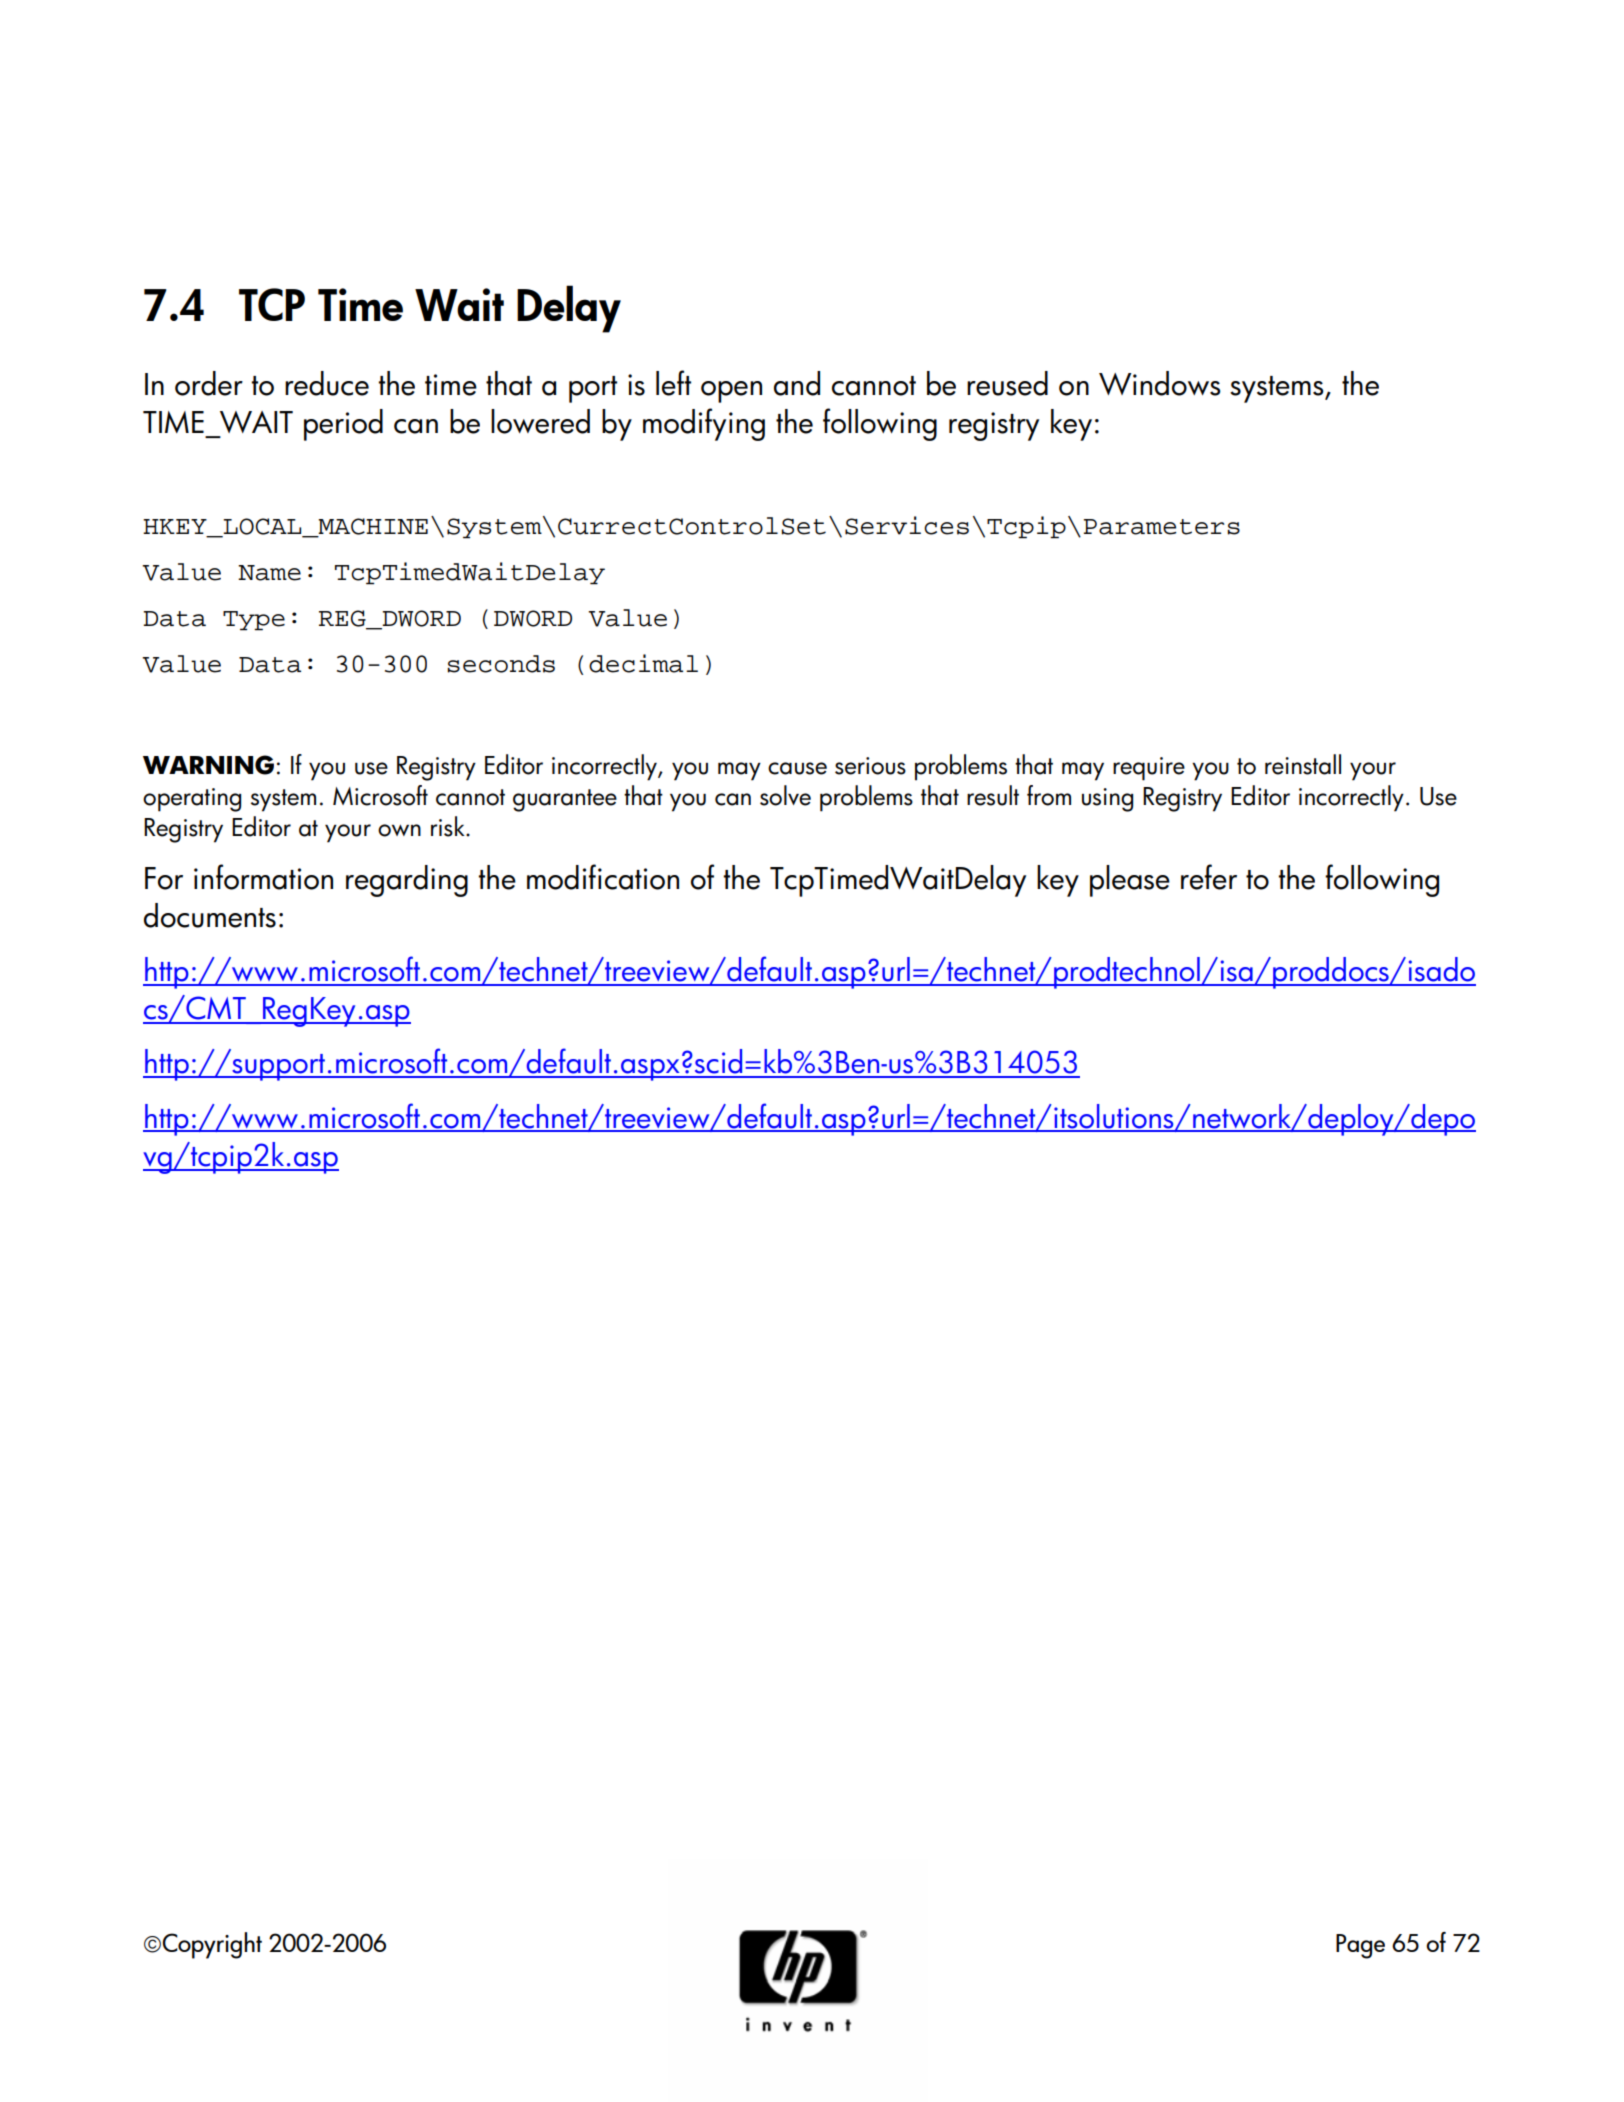 The height and width of the screenshot is (2102, 1624). I want to click on Windows, so click(1160, 383).
